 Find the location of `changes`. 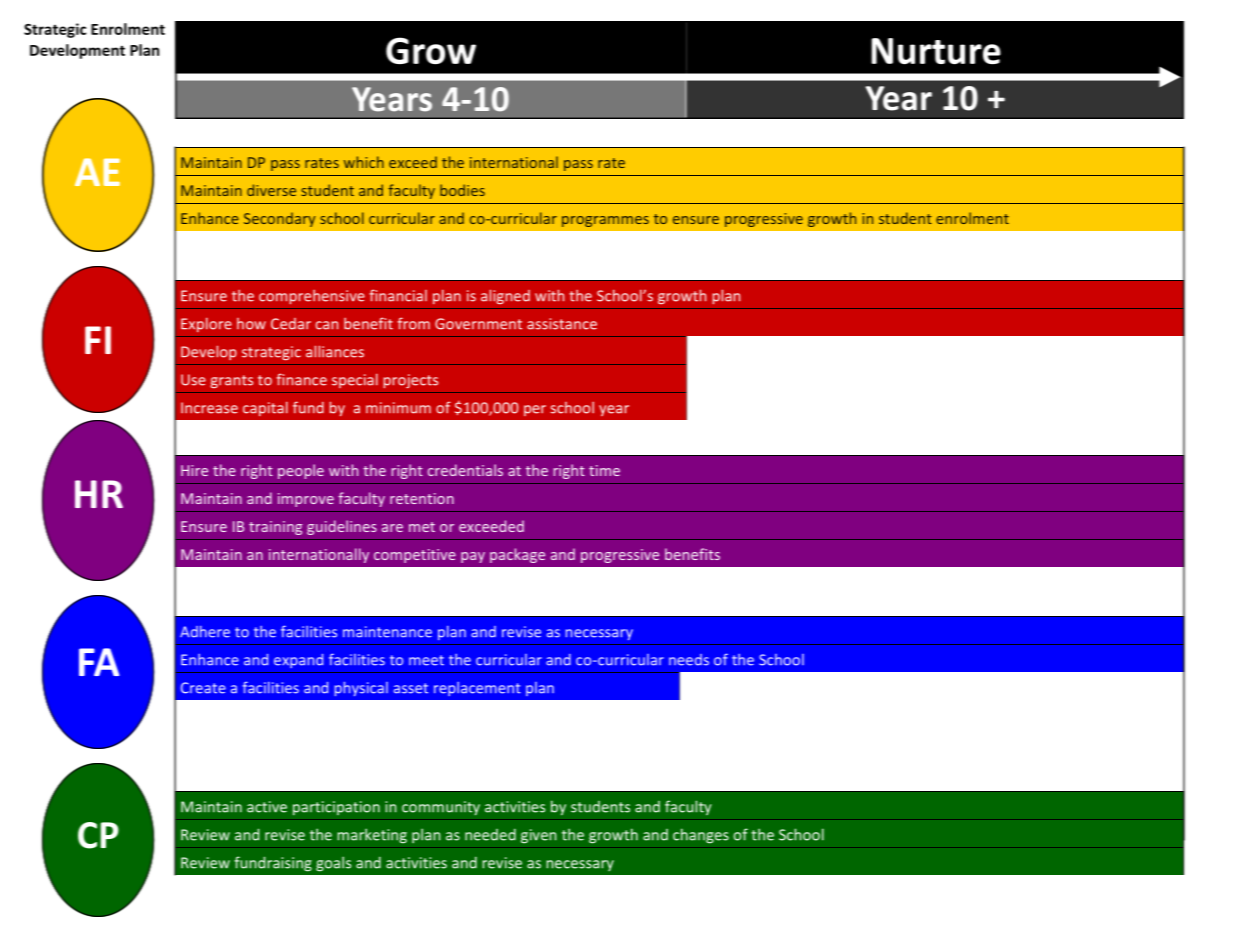

changes is located at coordinates (701, 836).
